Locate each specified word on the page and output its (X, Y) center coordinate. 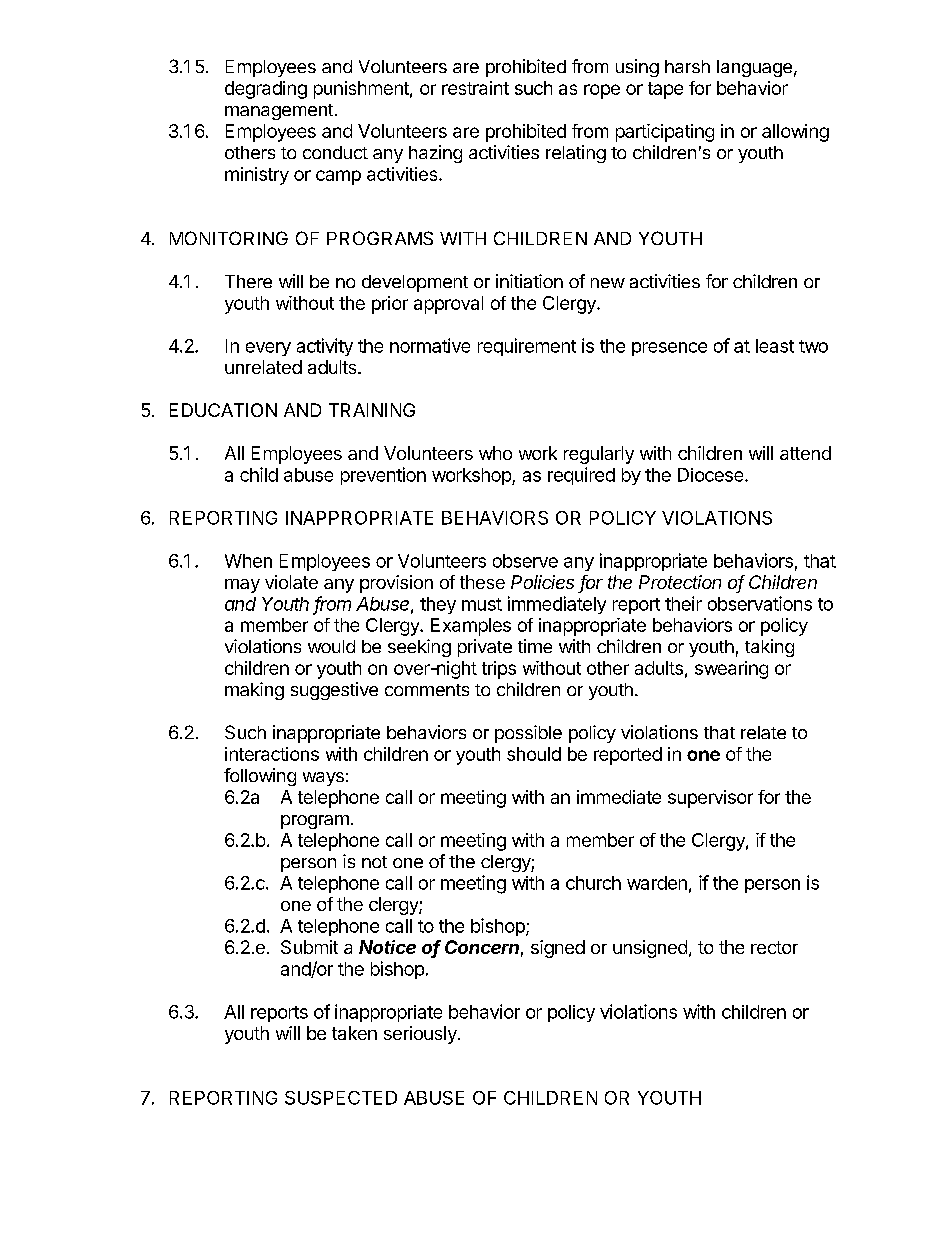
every (268, 349)
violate (291, 582)
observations (760, 603)
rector (774, 947)
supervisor (710, 799)
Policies (542, 582)
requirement (527, 347)
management (279, 112)
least (775, 346)
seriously (420, 1035)
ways (323, 779)
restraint (475, 88)
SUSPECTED (341, 1098)
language (754, 68)
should (534, 754)
